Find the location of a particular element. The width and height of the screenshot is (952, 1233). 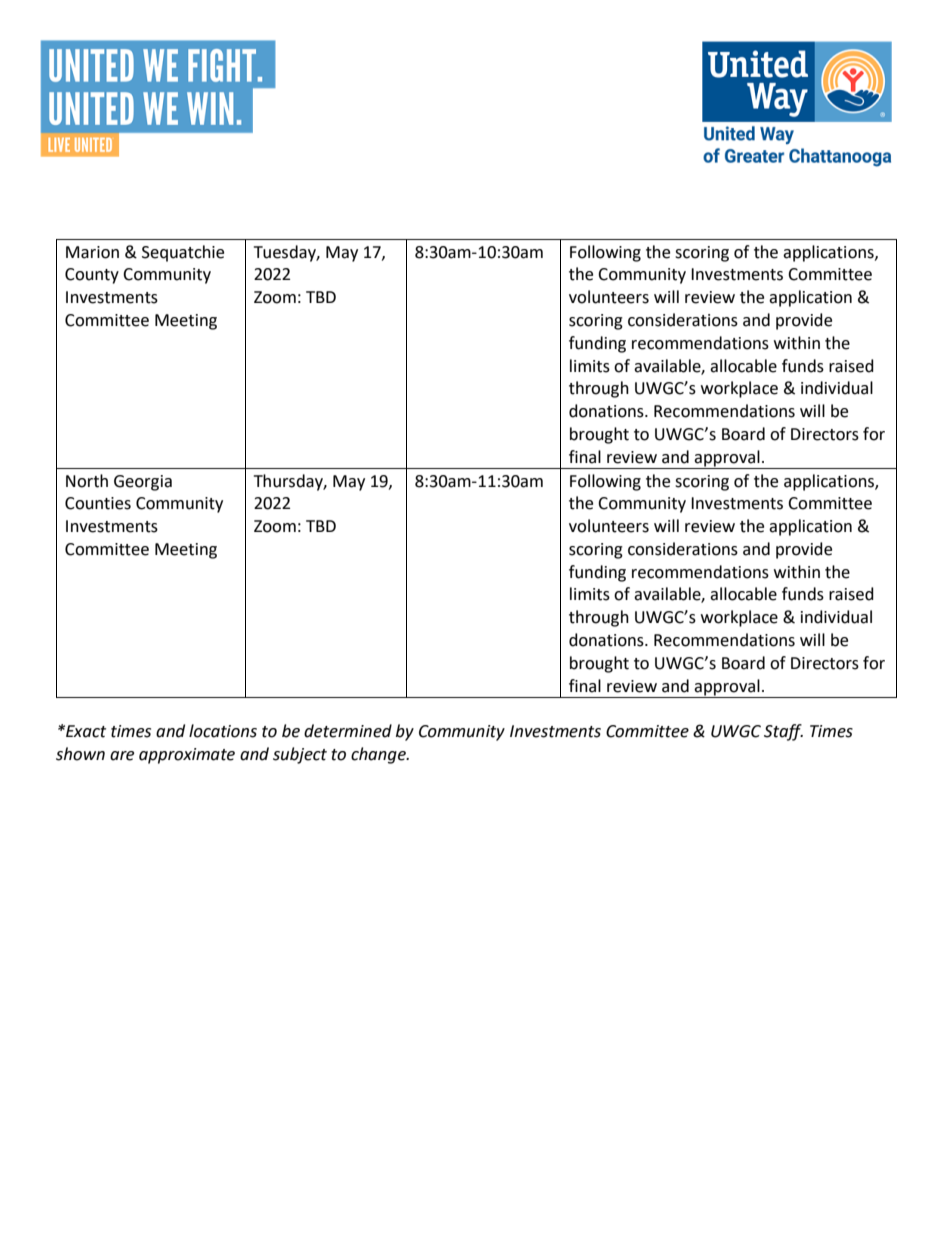

change is located at coordinates (379, 755).
